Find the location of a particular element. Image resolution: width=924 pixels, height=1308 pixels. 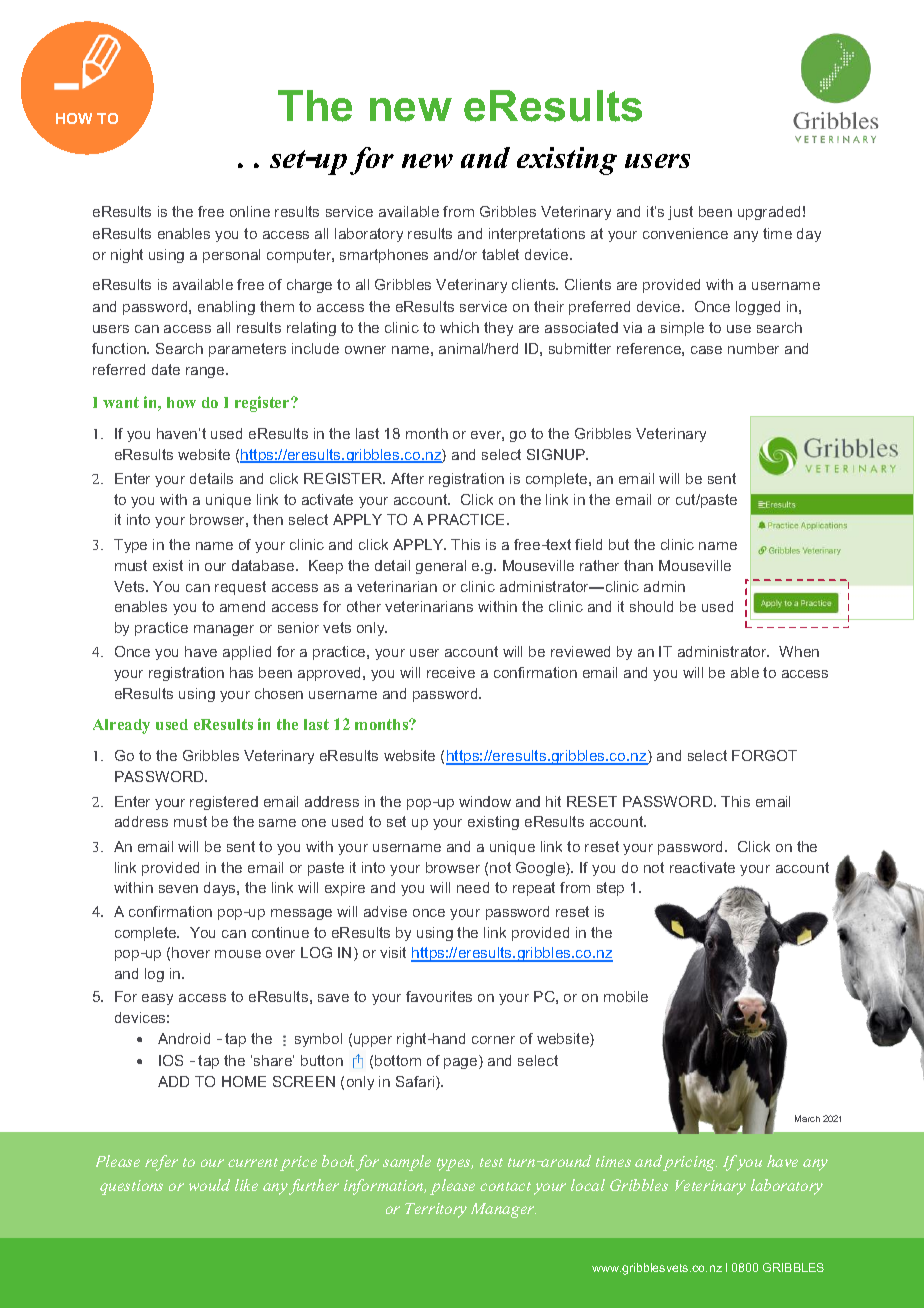

personal is located at coordinates (231, 256).
